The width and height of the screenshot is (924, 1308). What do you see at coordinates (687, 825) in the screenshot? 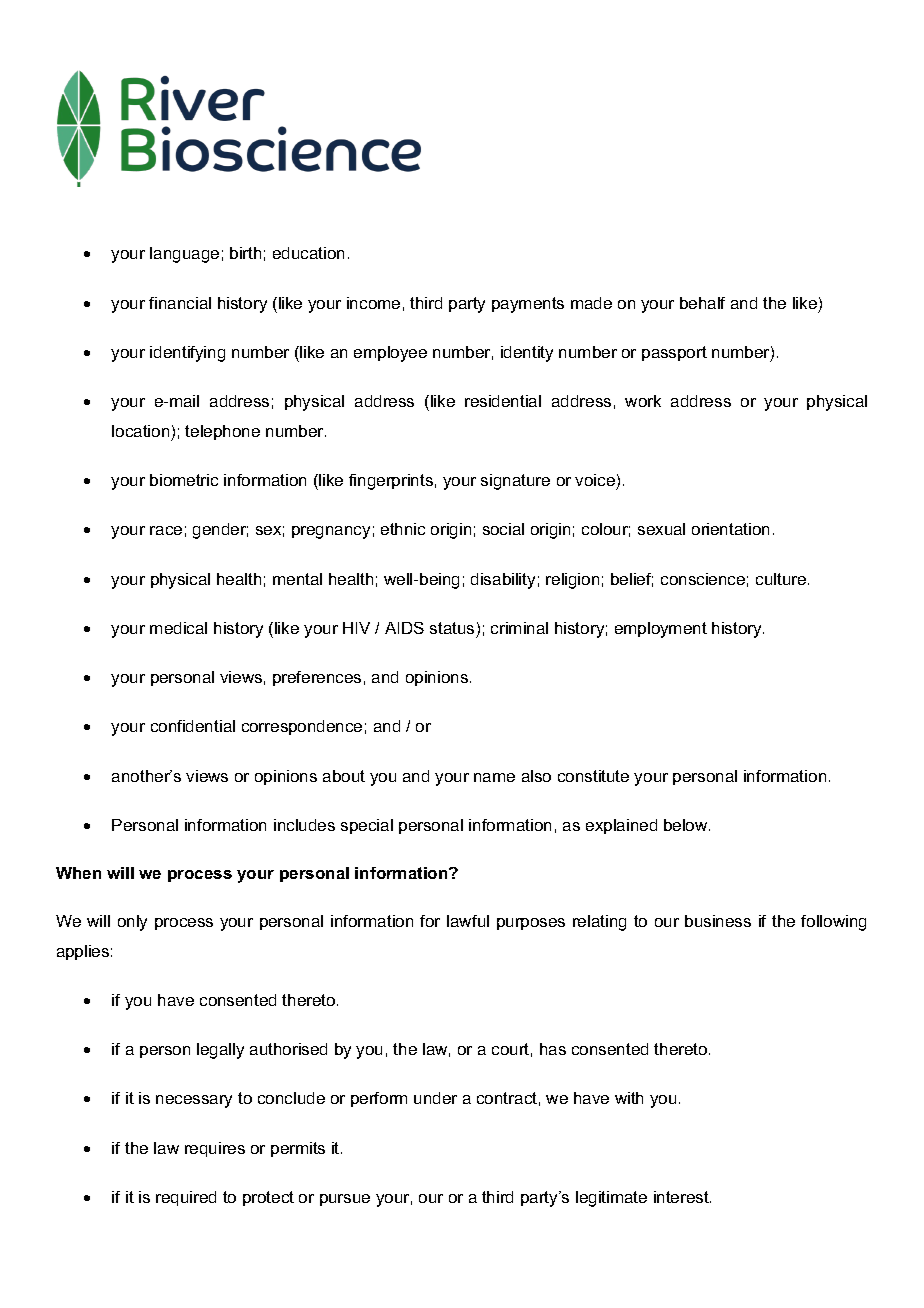
I see `below` at bounding box center [687, 825].
